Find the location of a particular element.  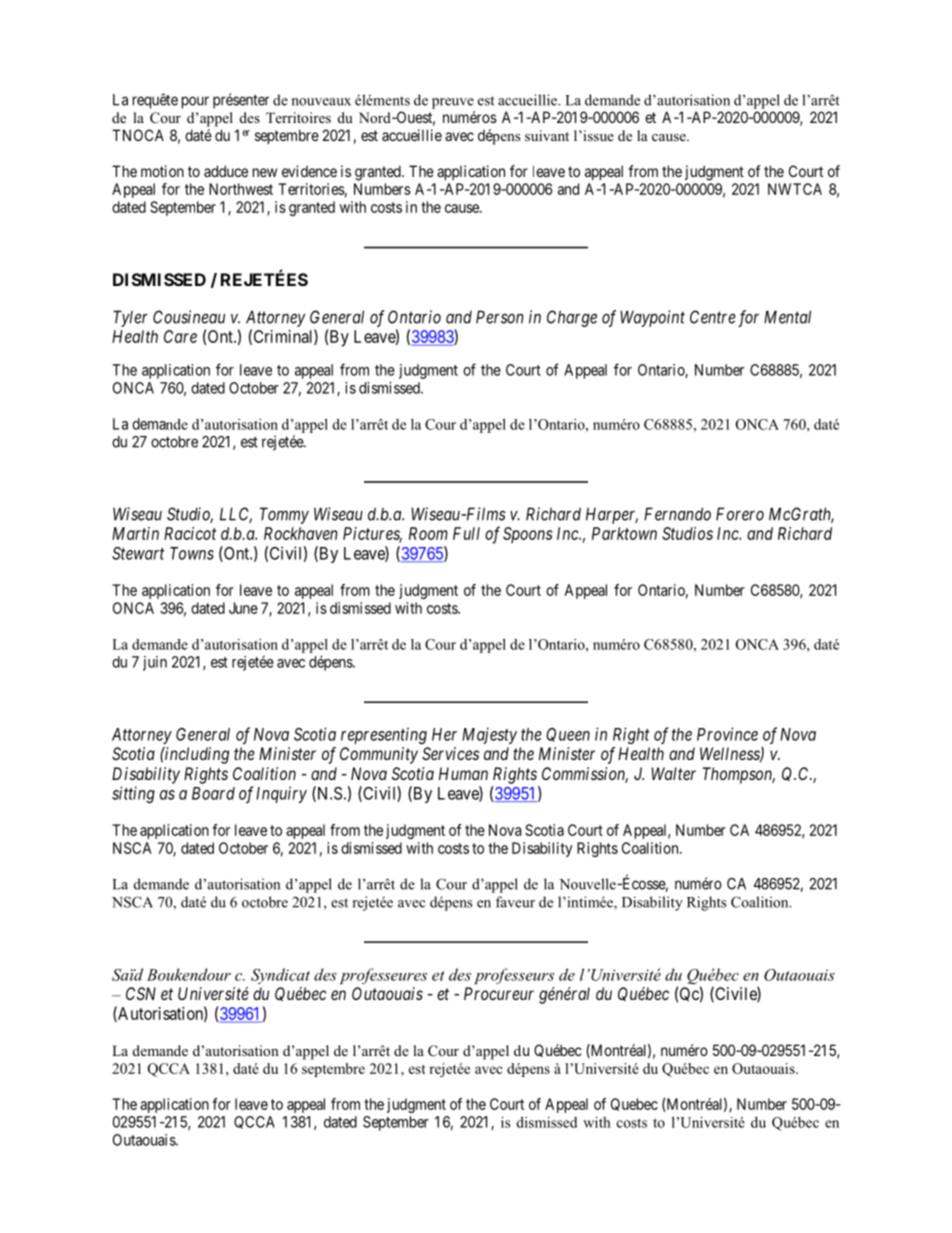

Full is located at coordinates (466, 533).
